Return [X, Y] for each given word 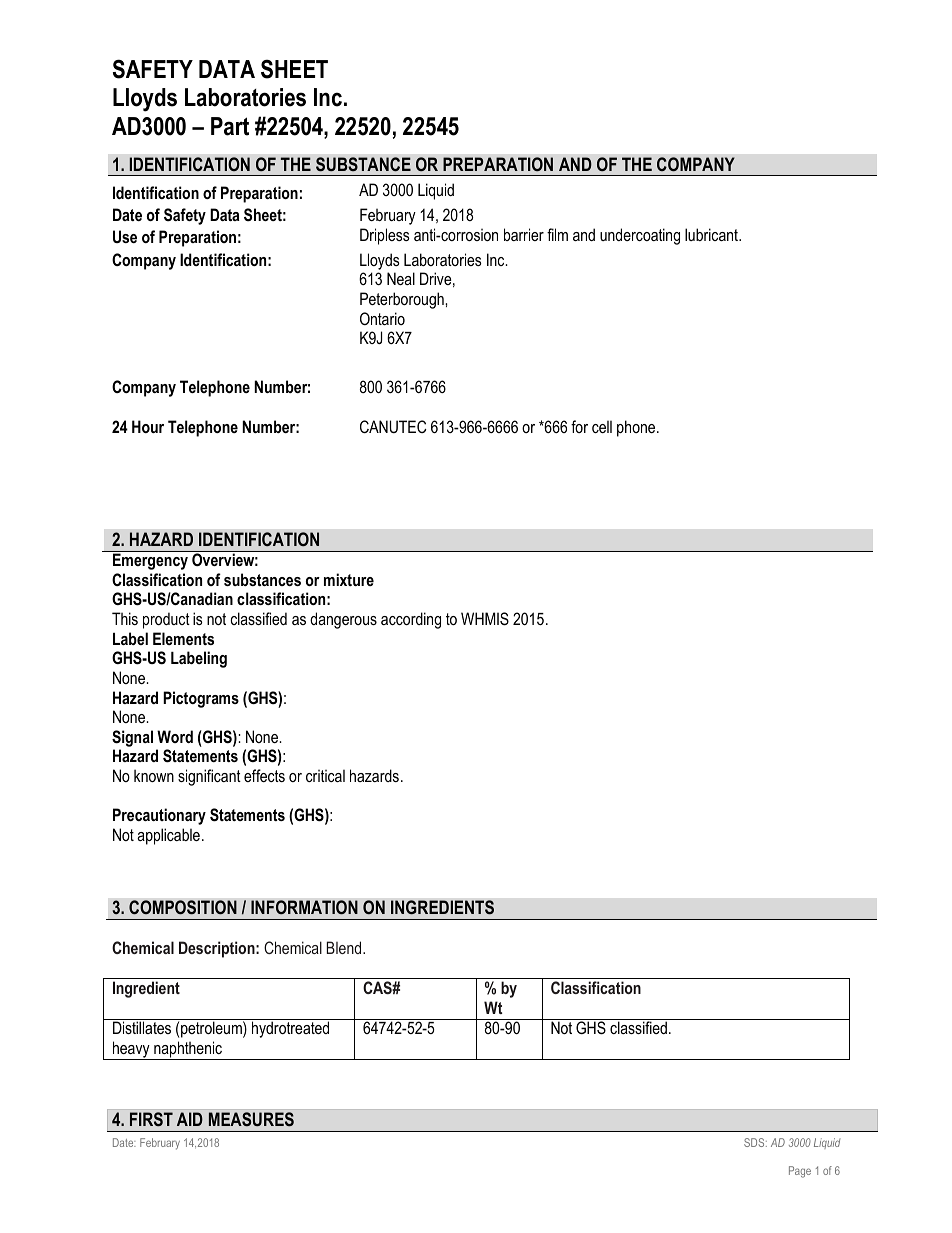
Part [230, 126]
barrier [524, 234]
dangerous [343, 620]
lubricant [712, 234]
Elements [183, 638]
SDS [755, 1142]
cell [602, 426]
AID [190, 1119]
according [411, 620]
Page [800, 1172]
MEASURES [251, 1119]
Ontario [382, 318]
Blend [345, 947]
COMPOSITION [183, 907]
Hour [148, 426]
